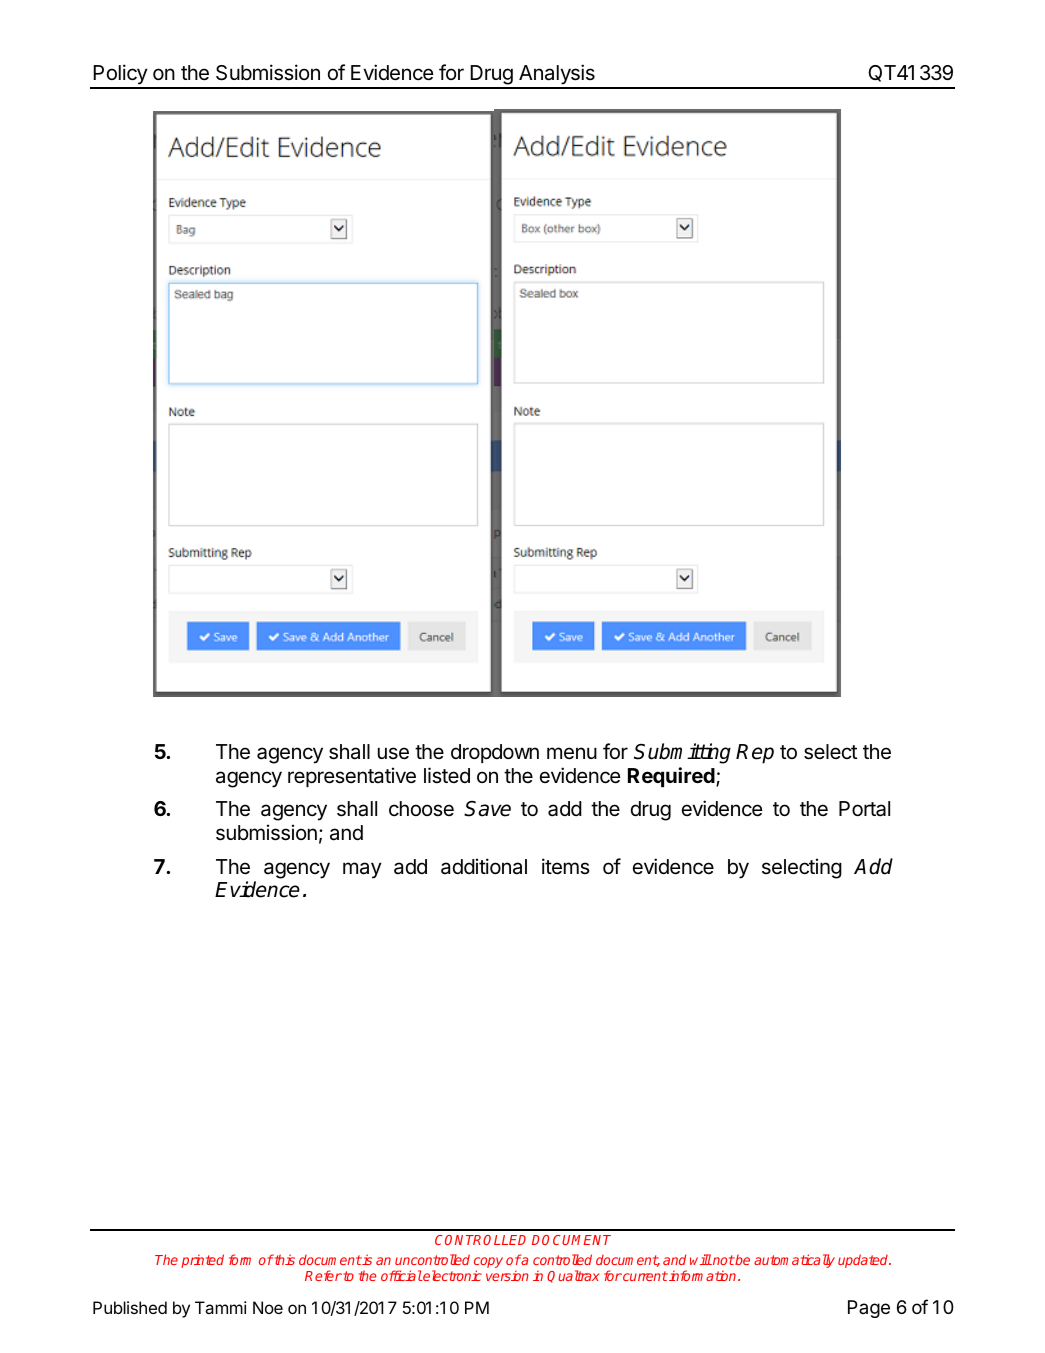 This screenshot has height=1353, width=1045. I want to click on Save, so click(487, 809).
